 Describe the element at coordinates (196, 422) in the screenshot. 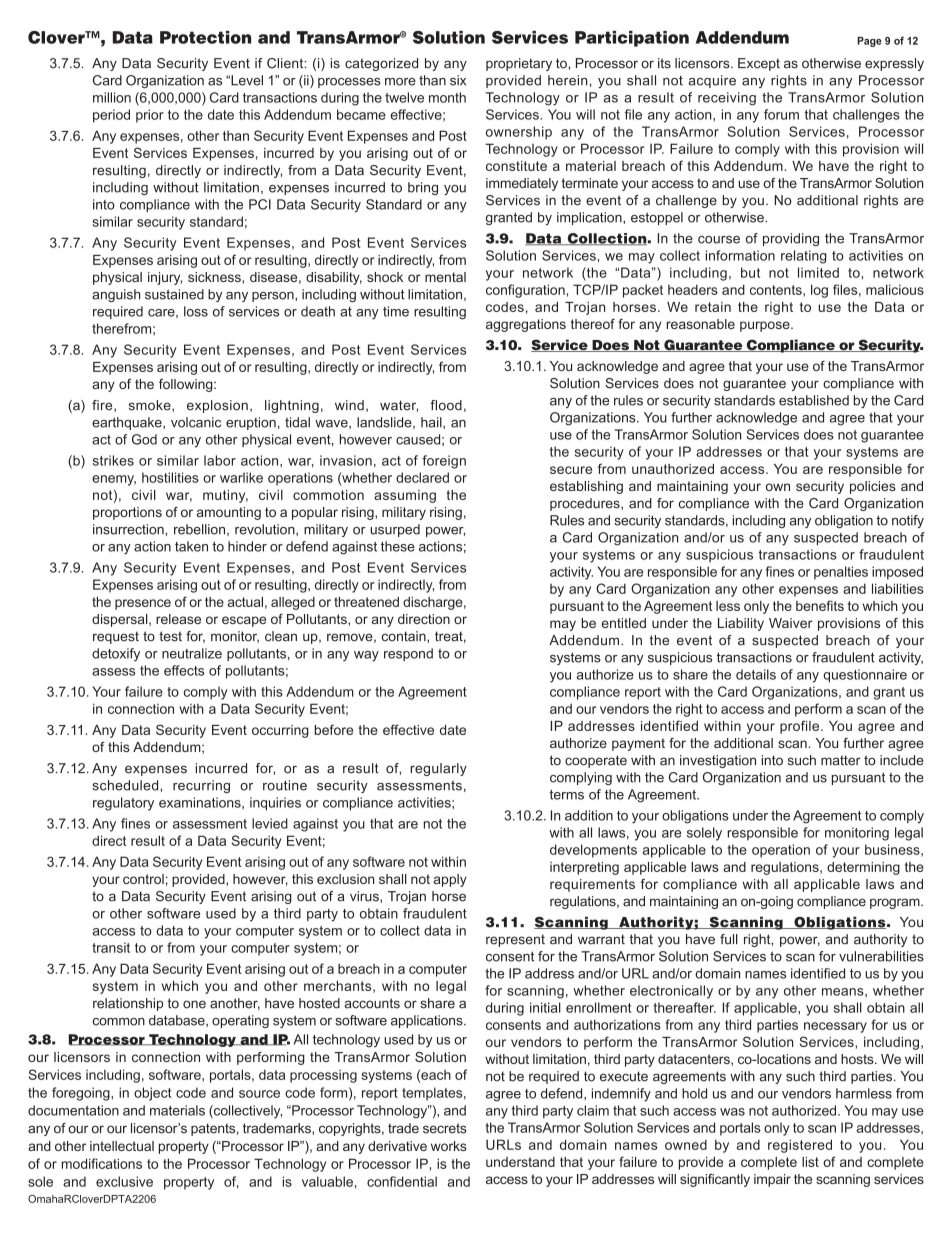

I see `volcanic` at that location.
